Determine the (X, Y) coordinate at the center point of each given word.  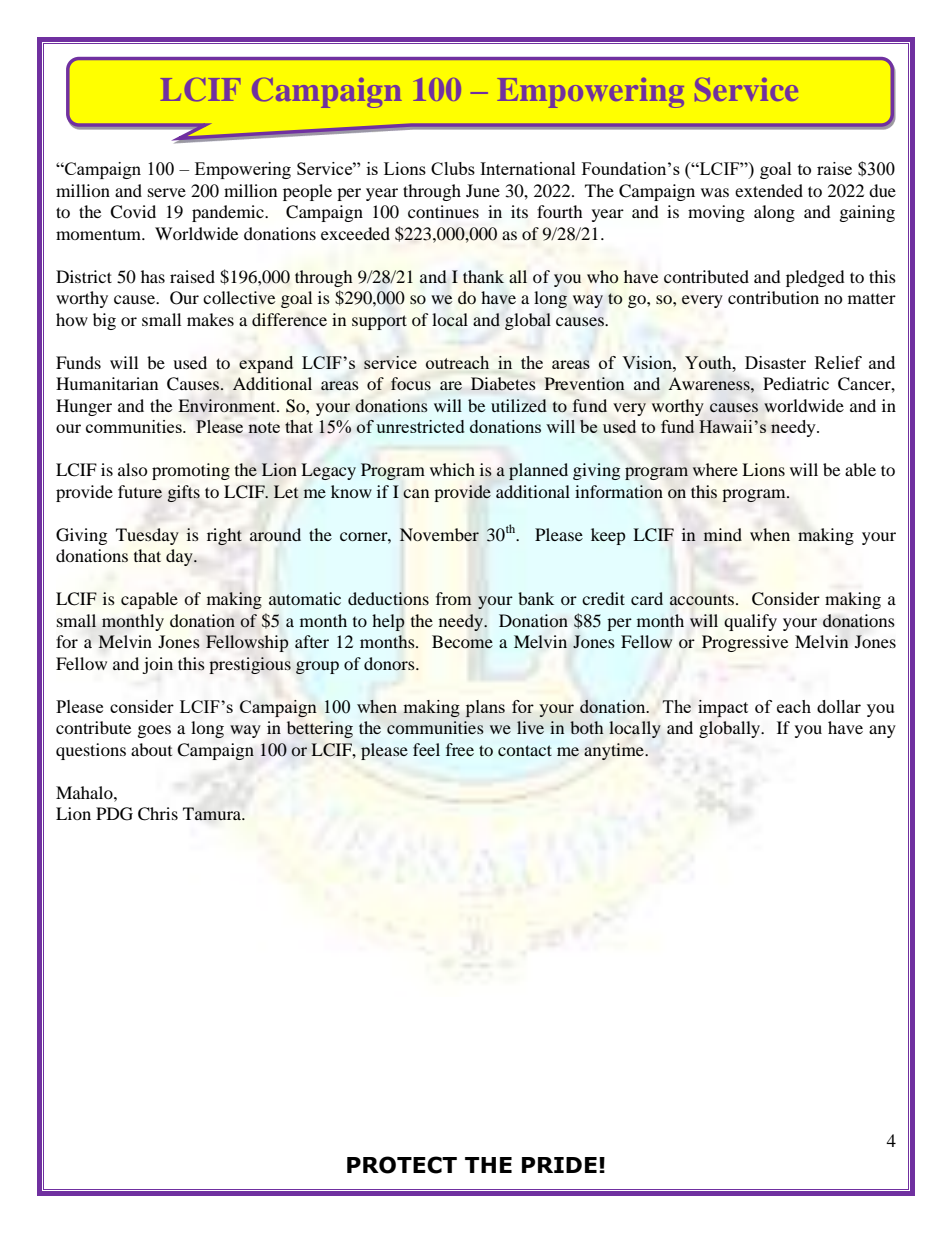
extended (769, 190)
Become (462, 641)
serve (167, 192)
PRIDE (559, 1165)
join (157, 665)
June (483, 190)
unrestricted (420, 426)
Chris (158, 814)
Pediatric (796, 383)
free (460, 749)
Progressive (745, 643)
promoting (191, 471)
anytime (615, 751)
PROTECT (402, 1165)
